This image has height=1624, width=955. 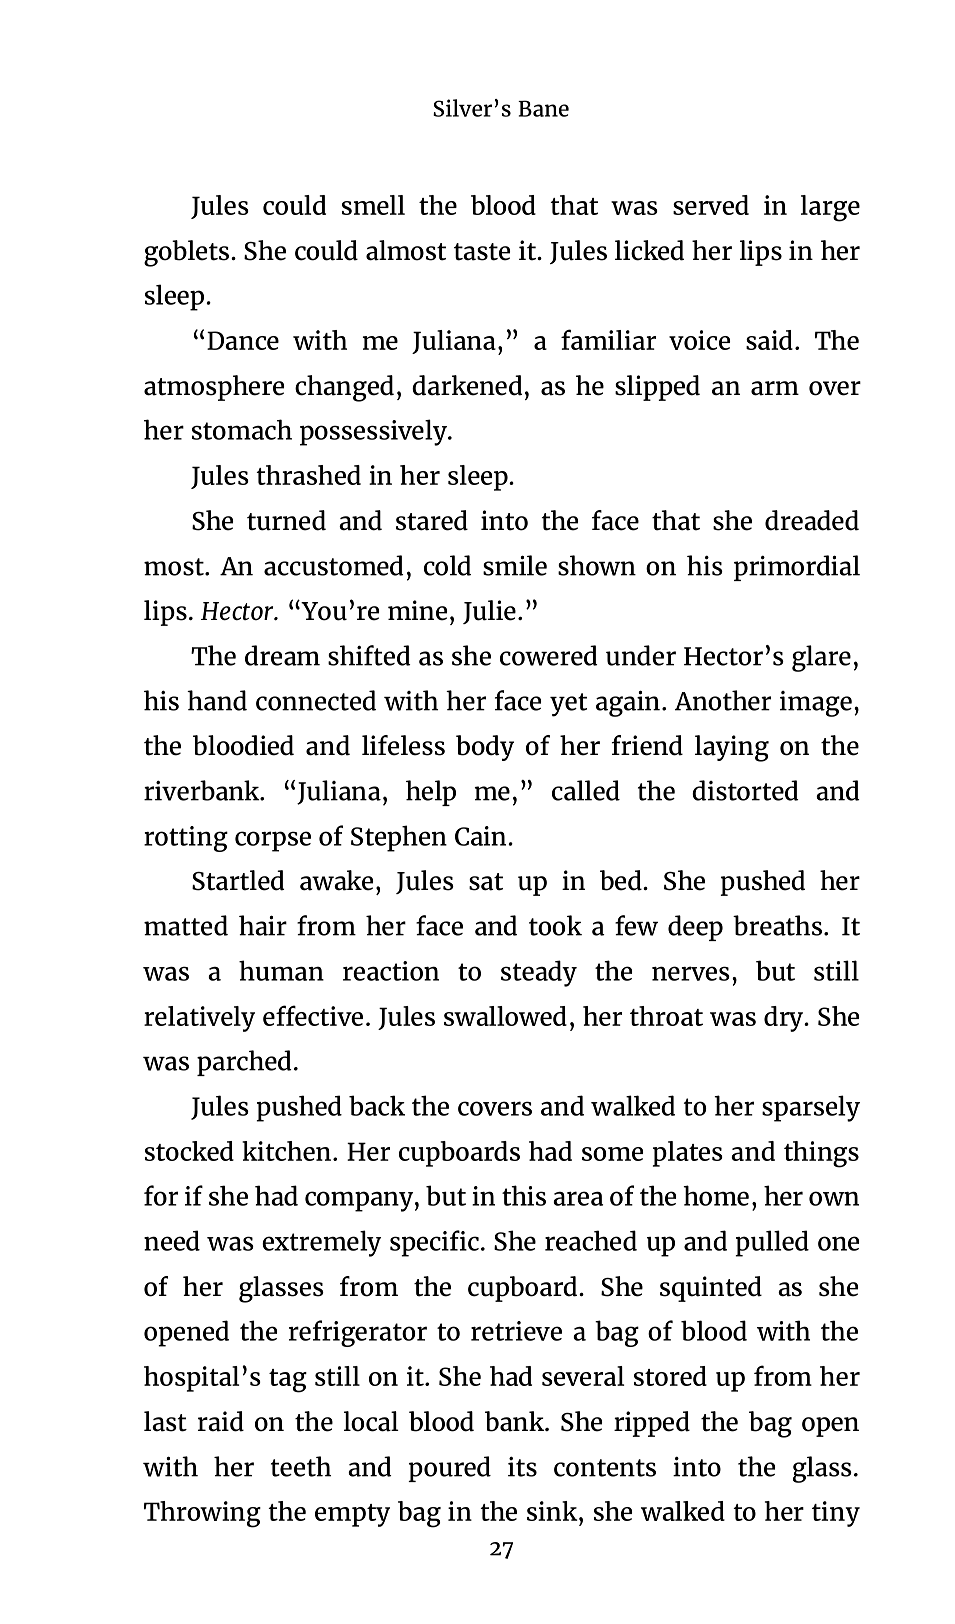 I want to click on this, so click(x=524, y=1195).
